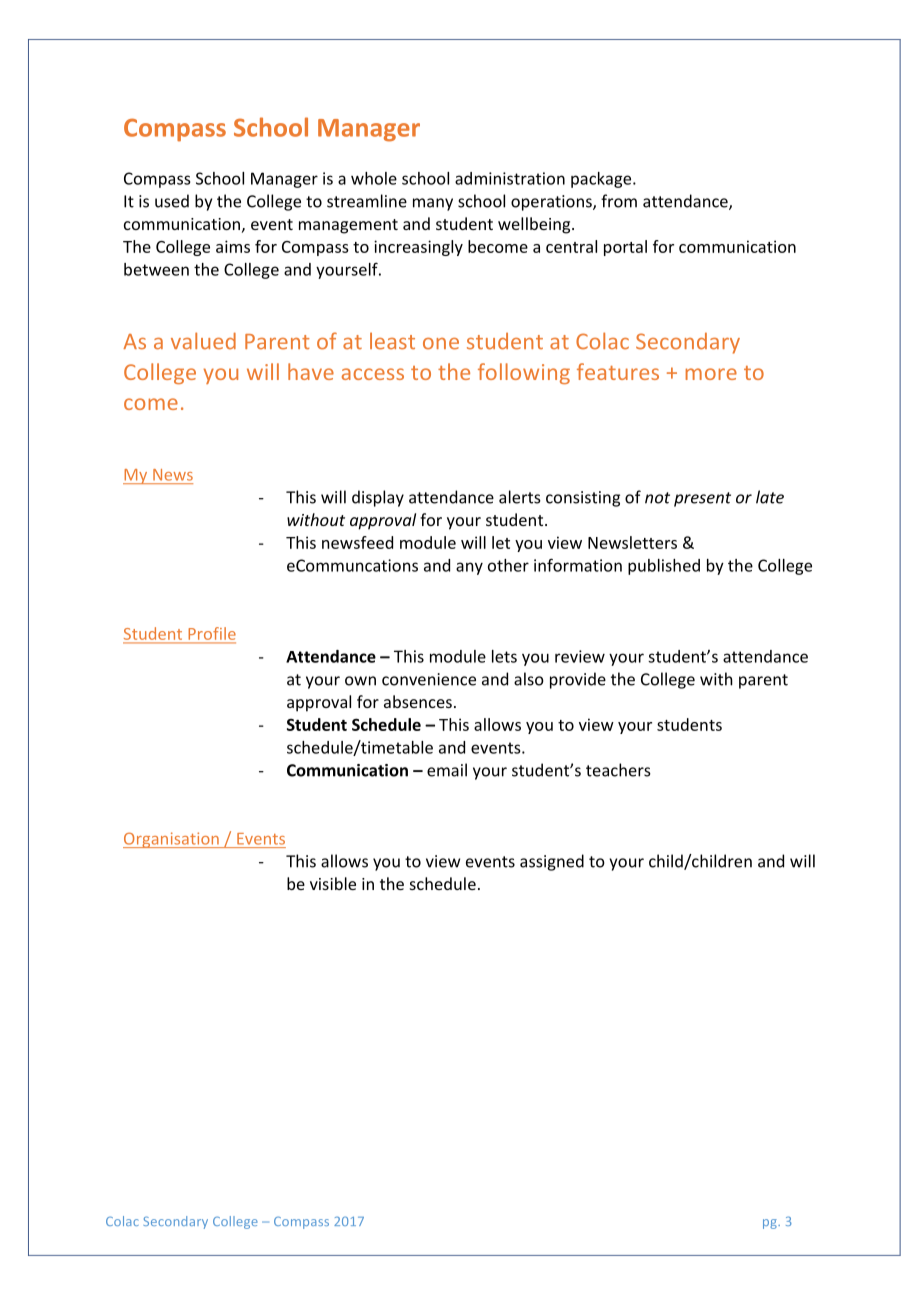 The image size is (924, 1308). What do you see at coordinates (618, 770) in the screenshot?
I see `teachers` at bounding box center [618, 770].
